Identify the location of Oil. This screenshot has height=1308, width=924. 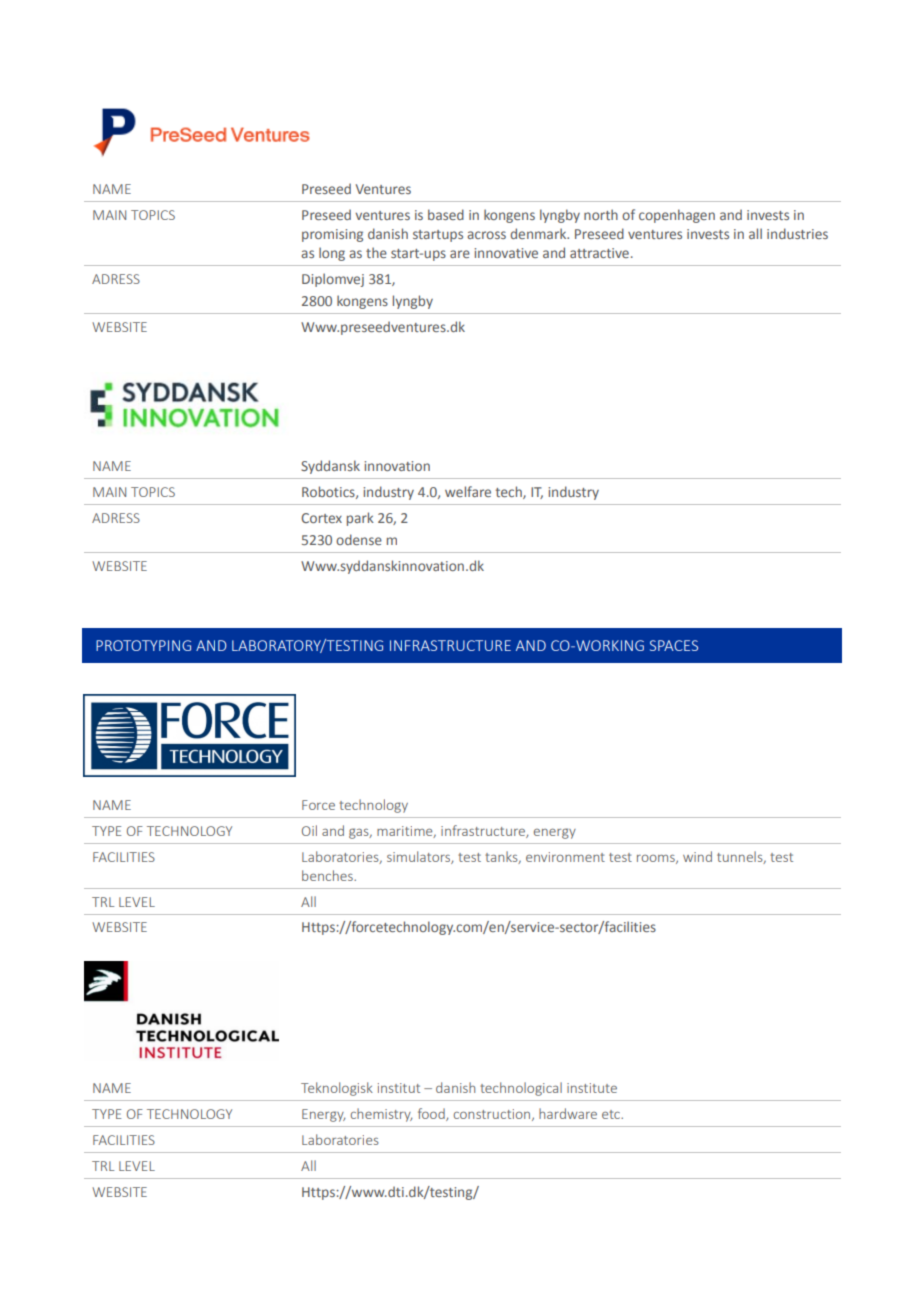
(309, 830).
